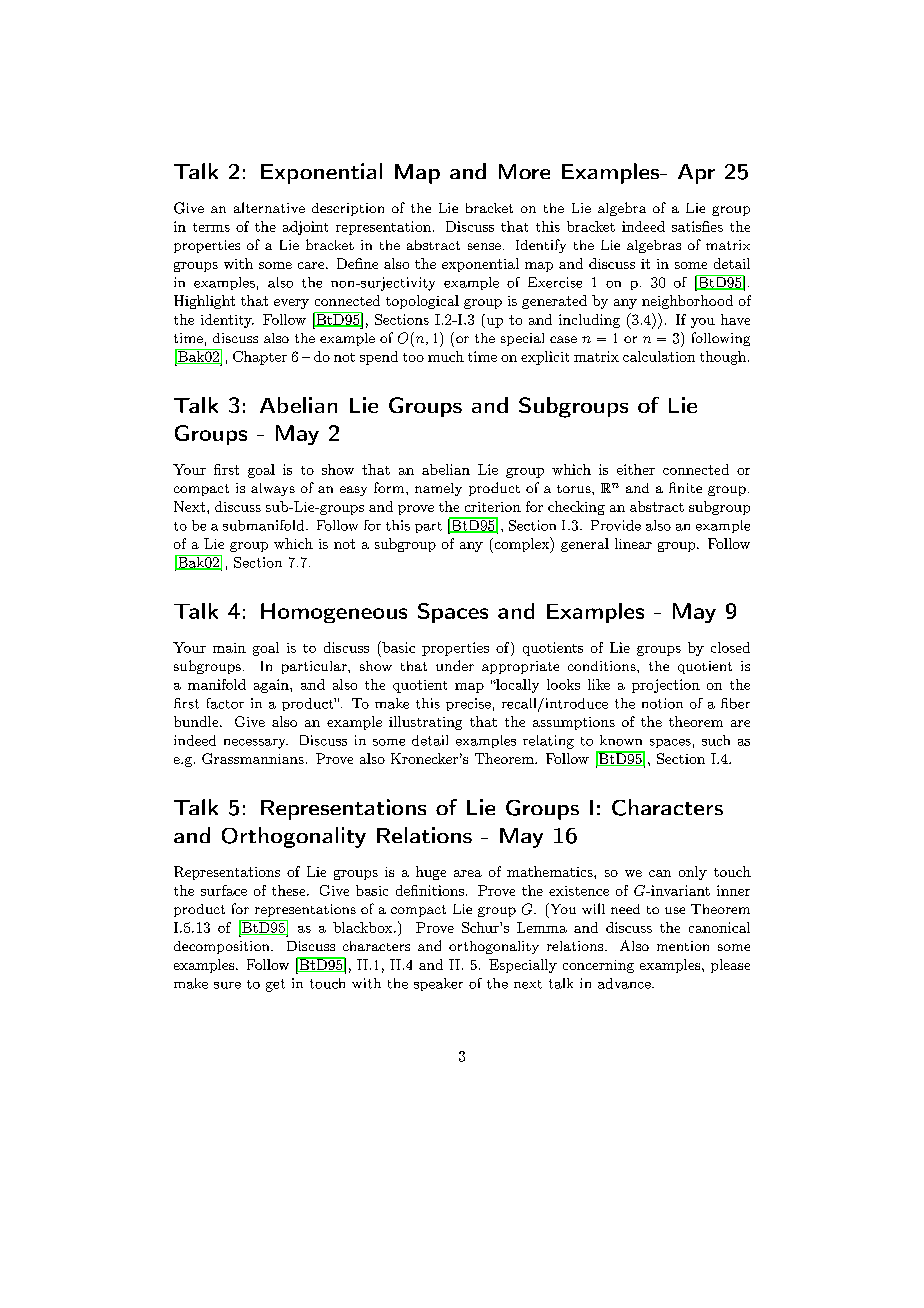  I want to click on alternative, so click(269, 207).
